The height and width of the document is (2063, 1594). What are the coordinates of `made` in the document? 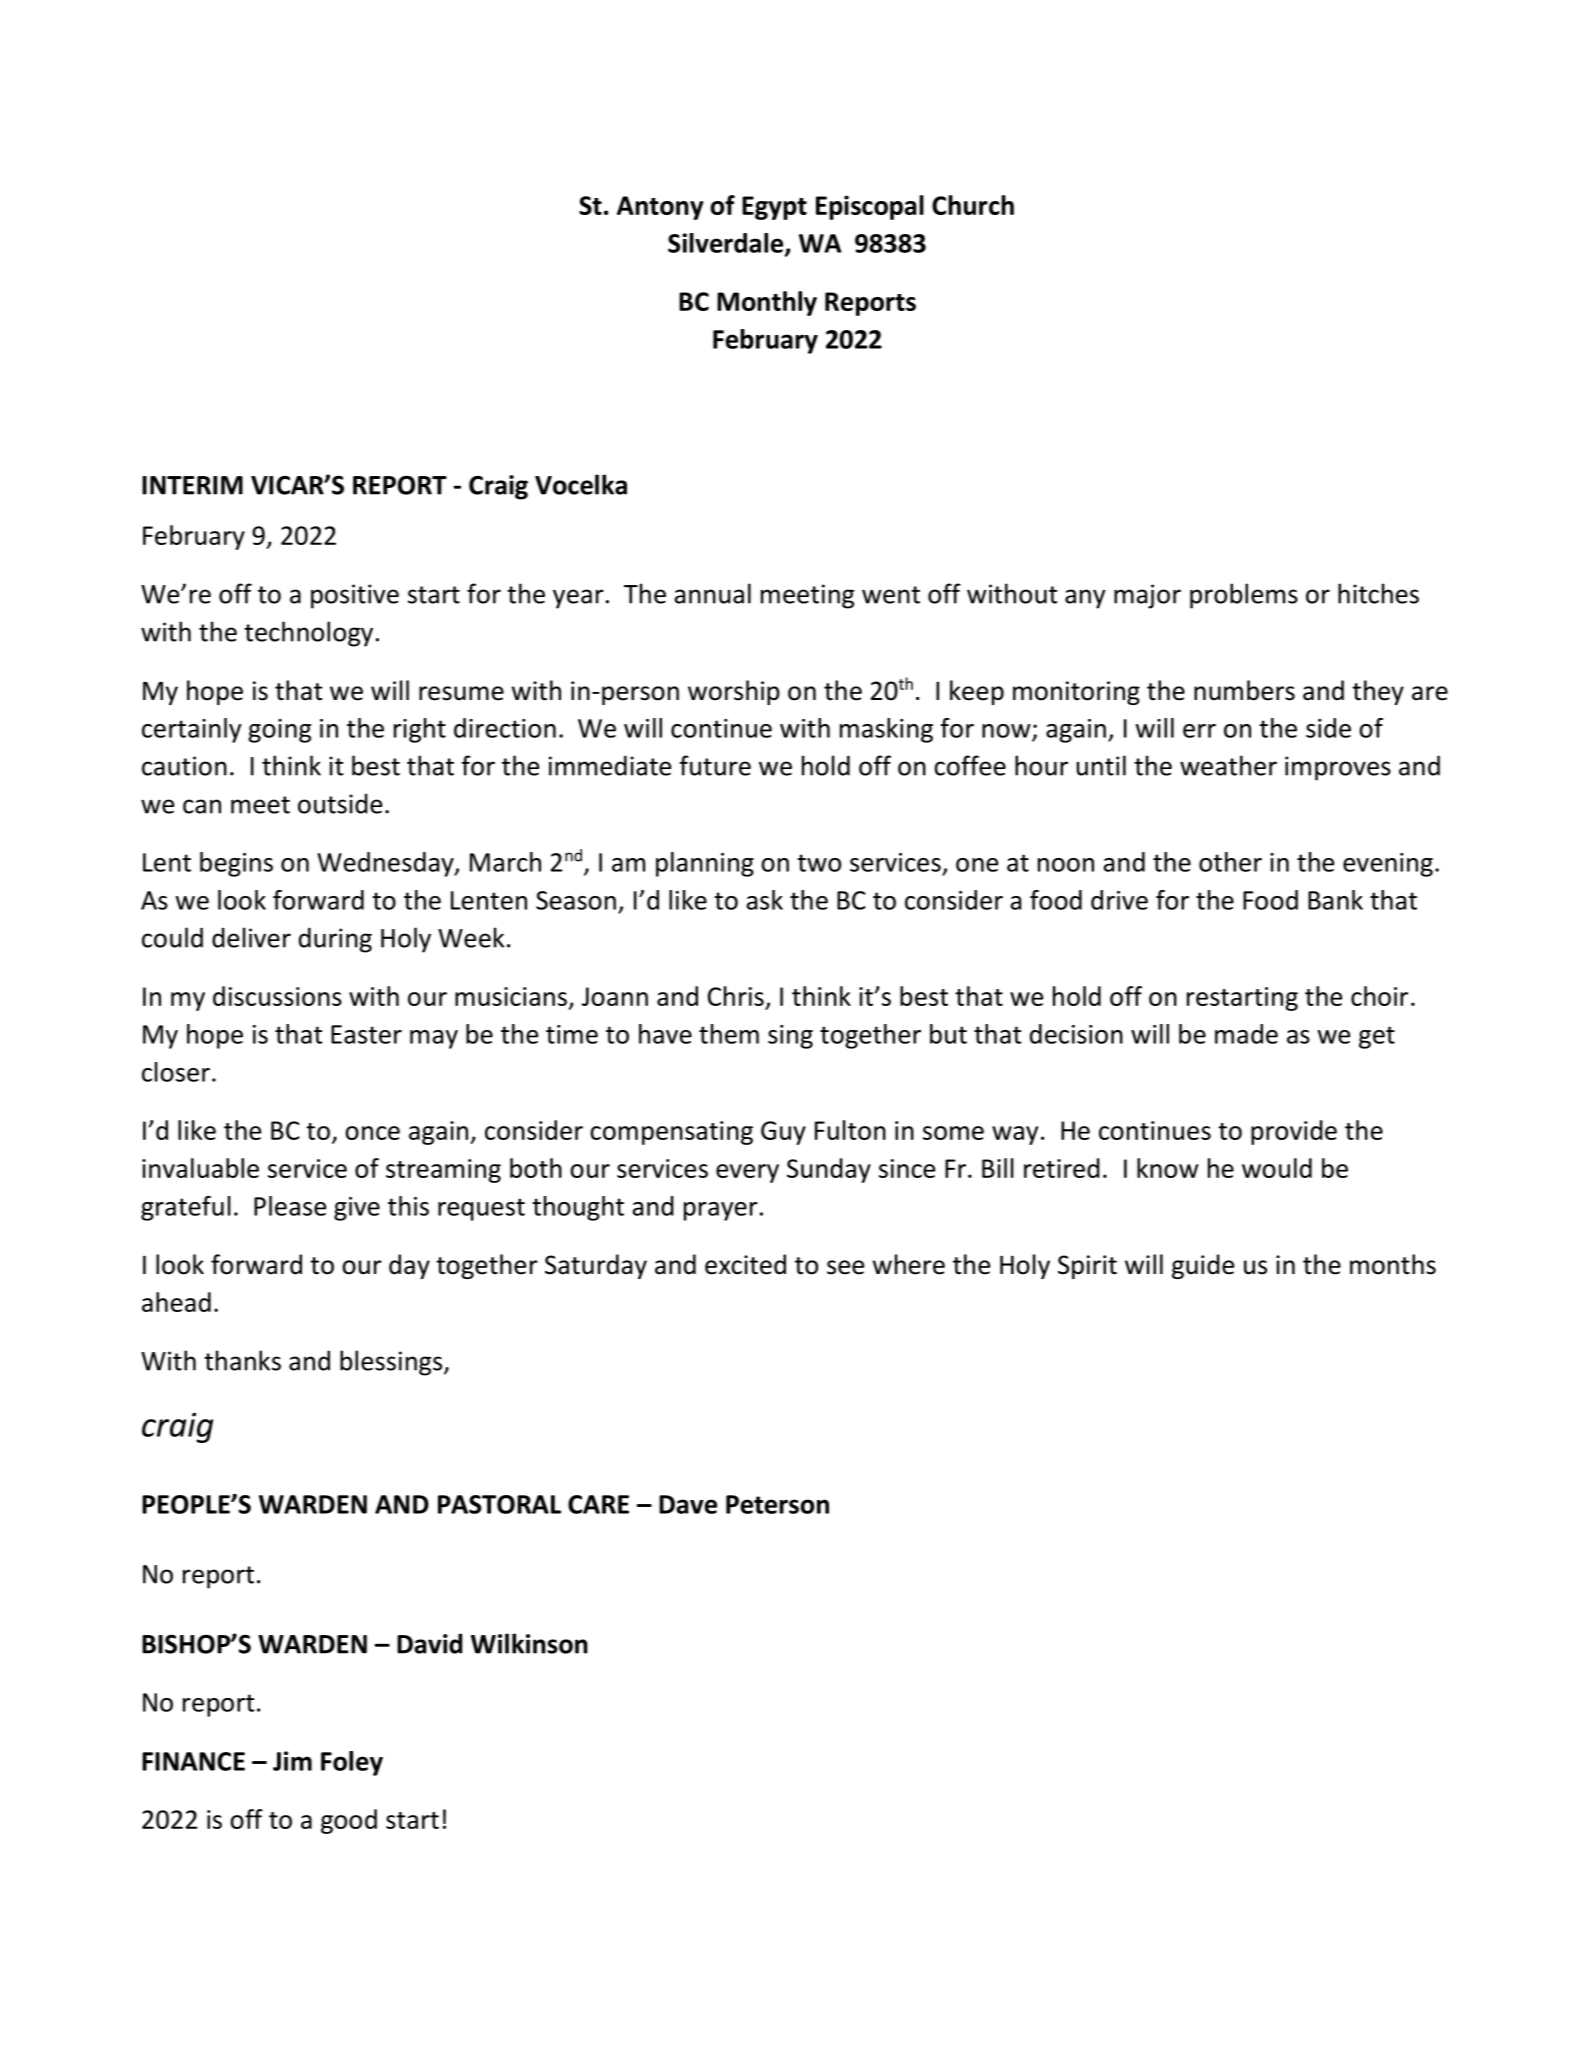 It's located at (1246, 1034).
